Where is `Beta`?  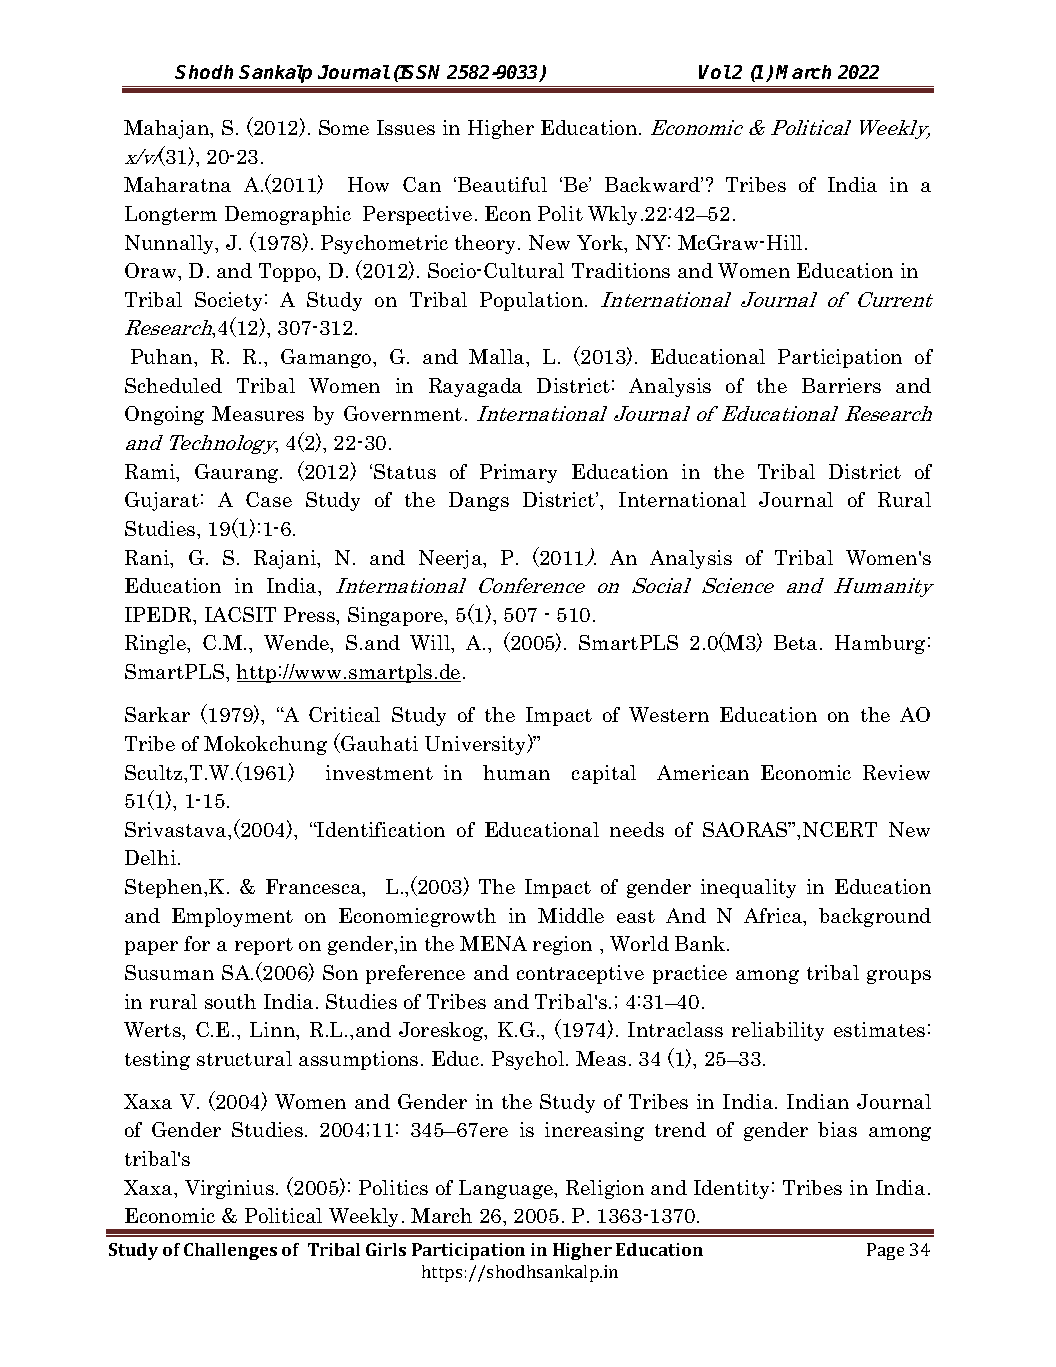 Beta is located at coordinates (795, 642).
